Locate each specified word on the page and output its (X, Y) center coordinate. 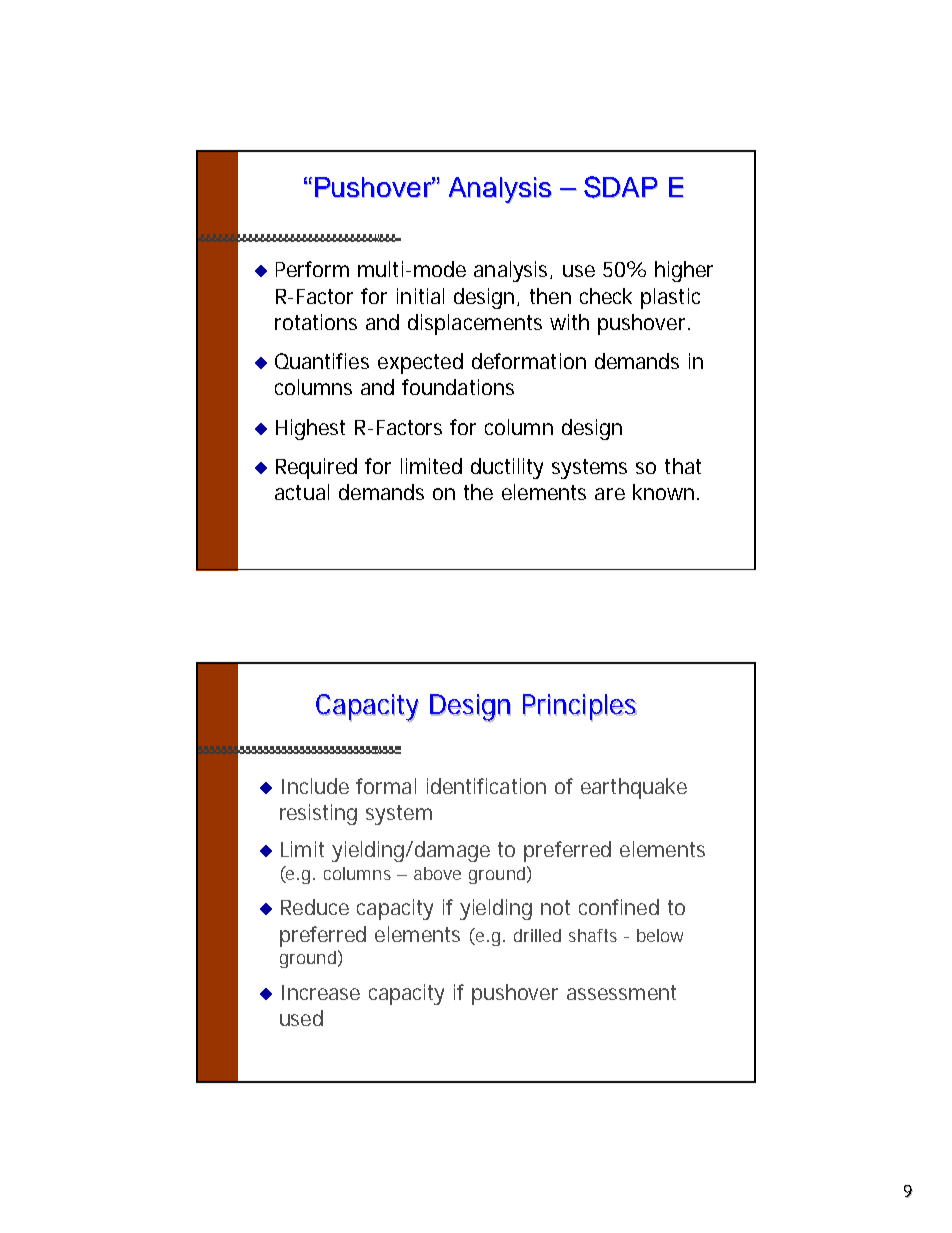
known (663, 492)
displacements (475, 324)
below (660, 935)
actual (302, 492)
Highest (310, 429)
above (437, 873)
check (606, 296)
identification (486, 786)
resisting (318, 814)
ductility (507, 468)
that (683, 466)
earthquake (634, 788)
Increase (321, 992)
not (555, 907)
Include (315, 786)
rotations (316, 322)
